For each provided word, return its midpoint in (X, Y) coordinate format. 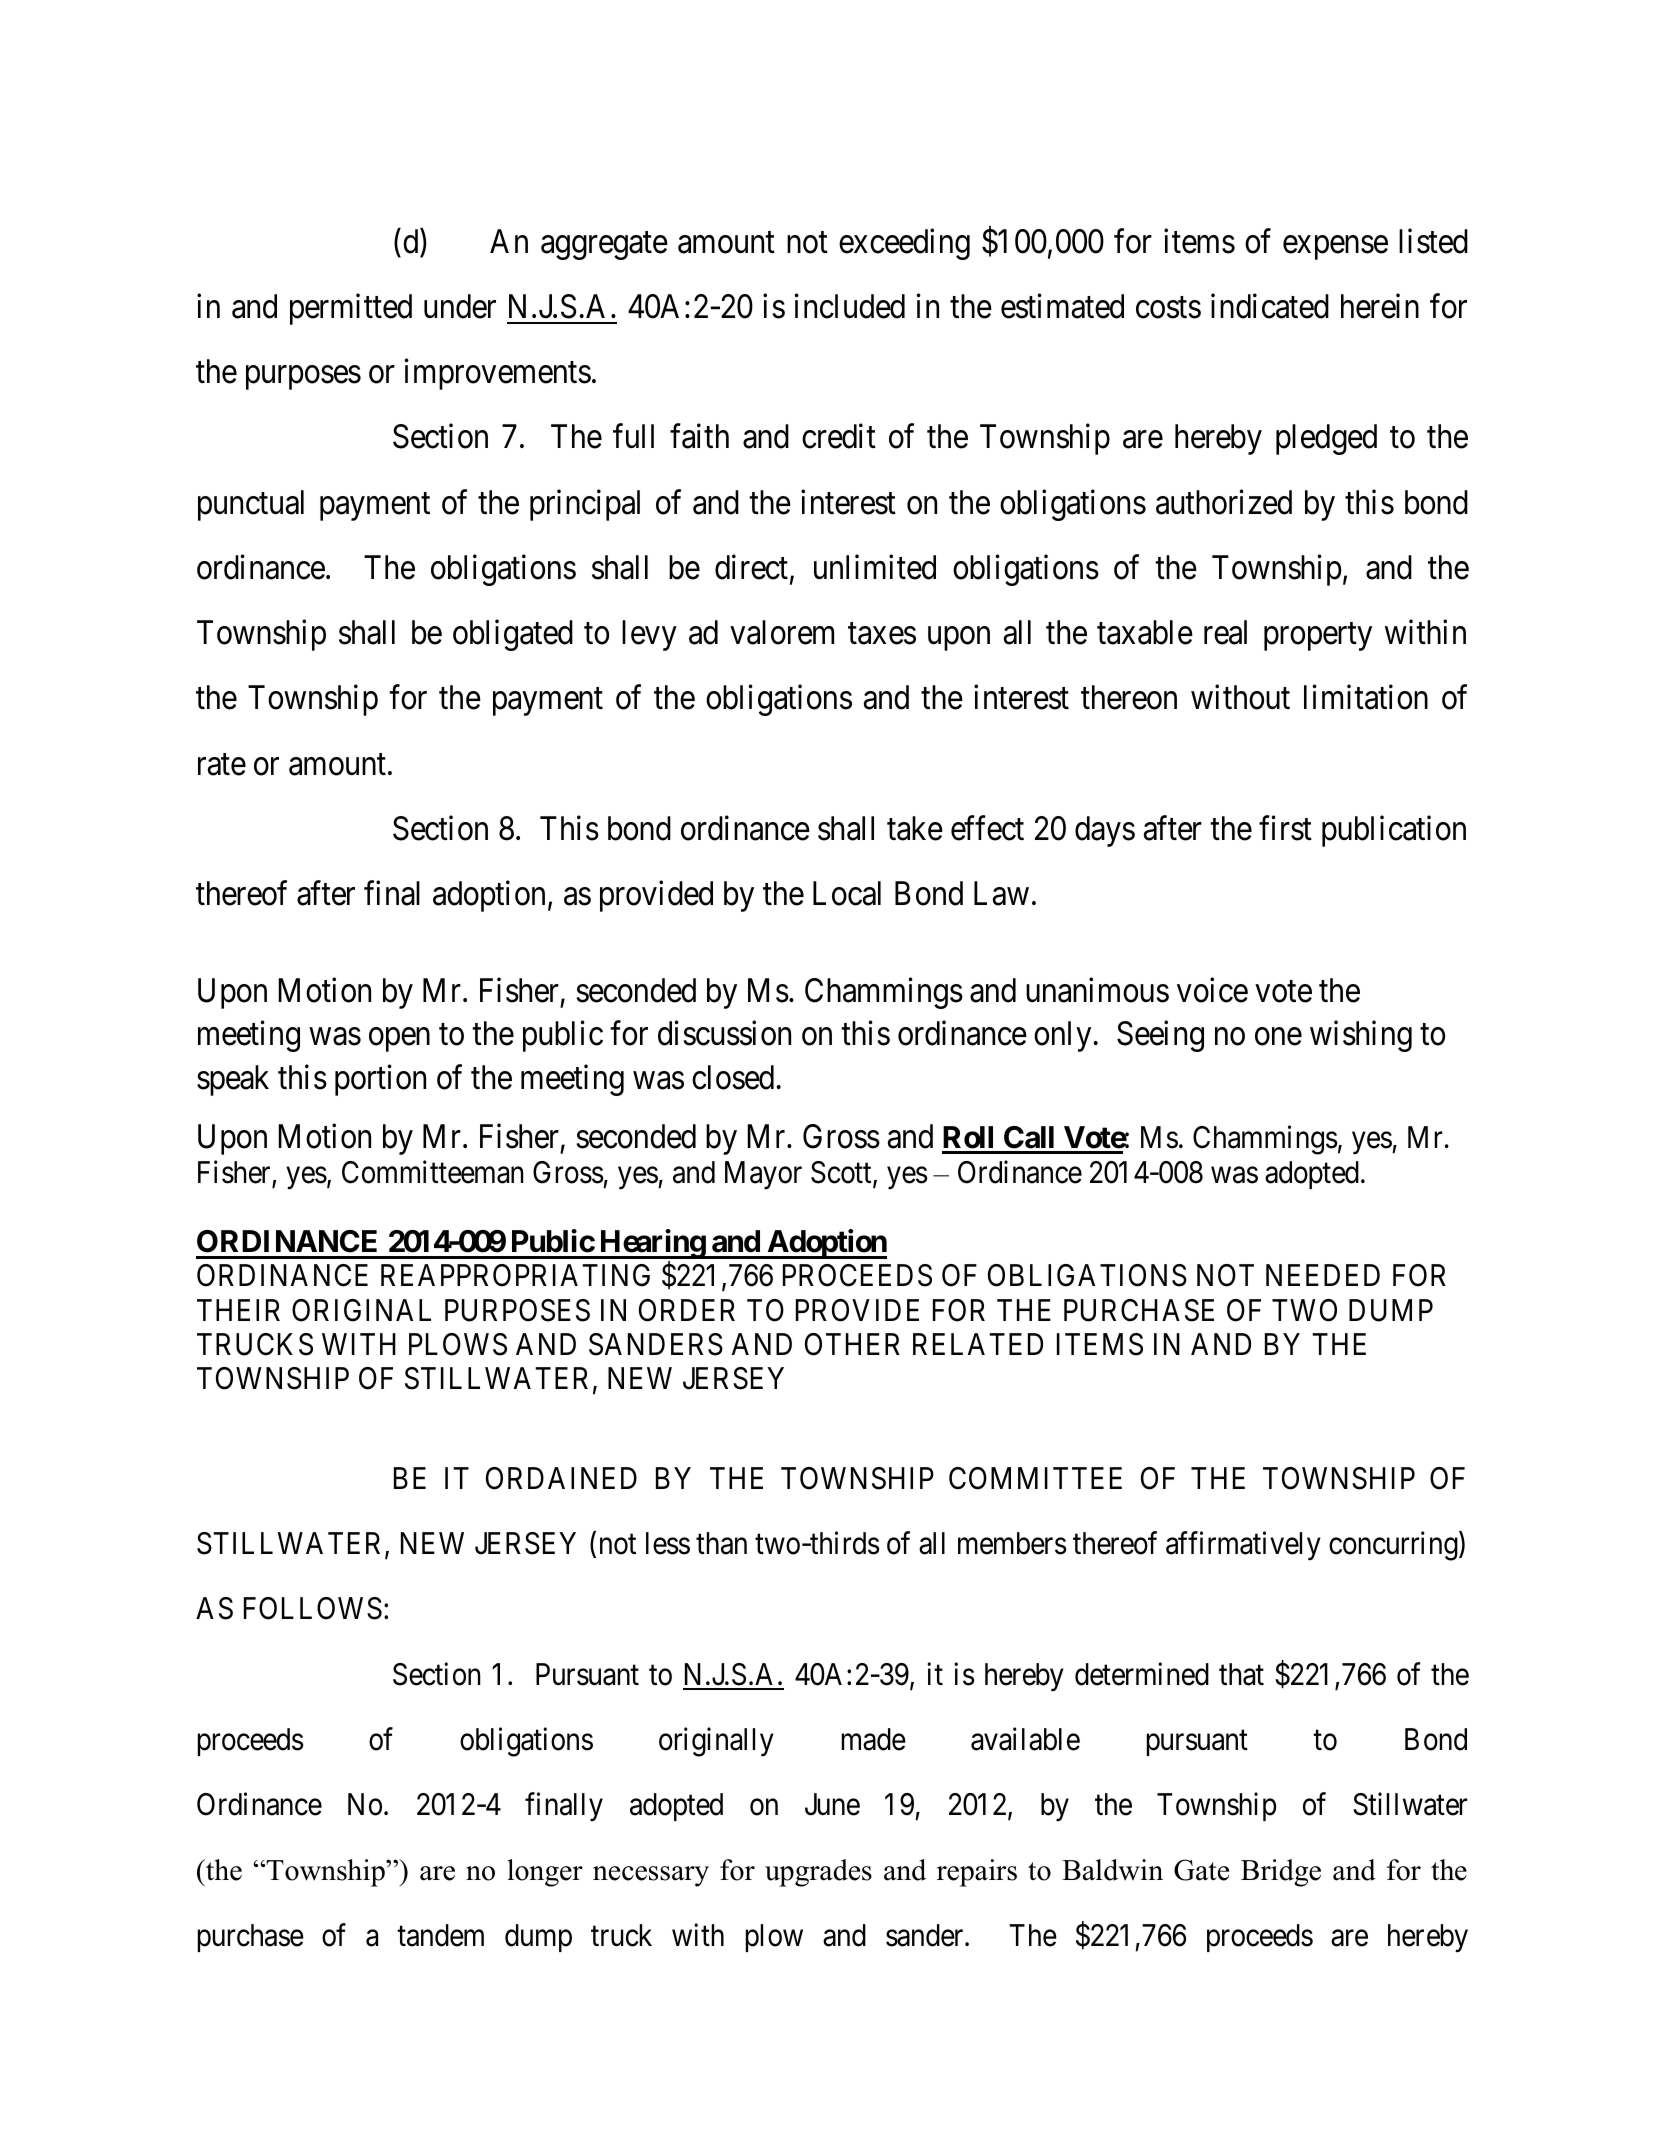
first (1285, 828)
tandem (440, 1935)
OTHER (852, 1344)
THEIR (238, 1310)
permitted (351, 309)
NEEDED (1323, 1275)
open (399, 1040)
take (915, 828)
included (849, 306)
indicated (1270, 306)
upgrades (818, 1873)
